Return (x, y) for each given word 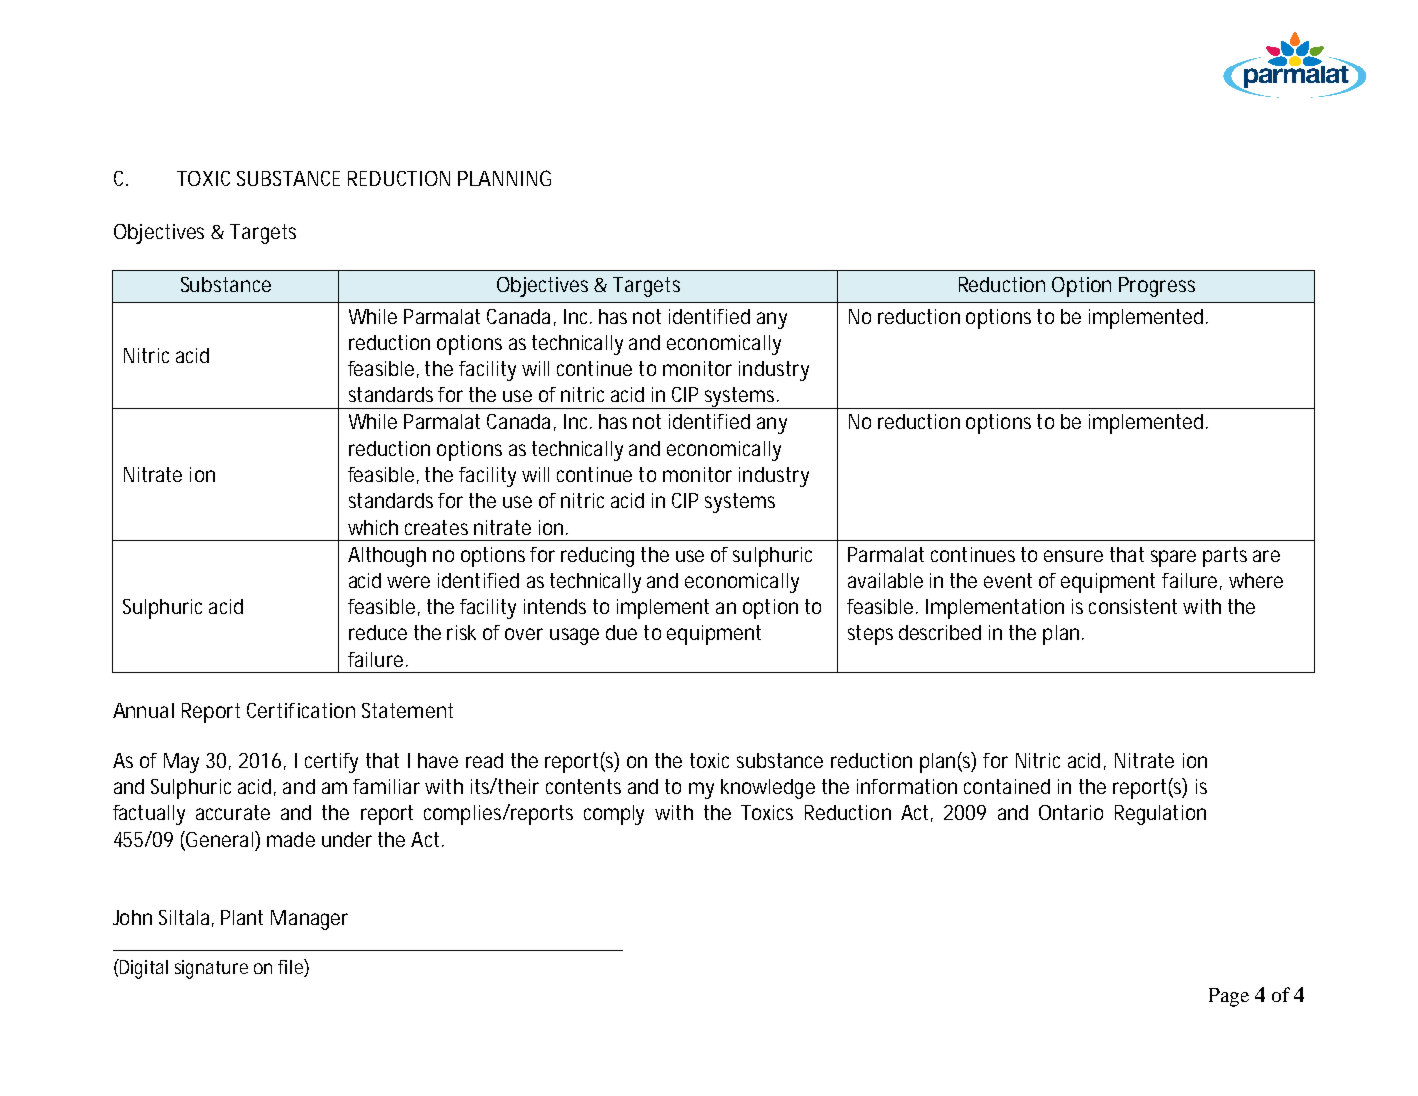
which (373, 527)
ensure (1073, 556)
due (621, 632)
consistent (1133, 606)
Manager (309, 920)
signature (211, 969)
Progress (1157, 287)
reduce (378, 632)
